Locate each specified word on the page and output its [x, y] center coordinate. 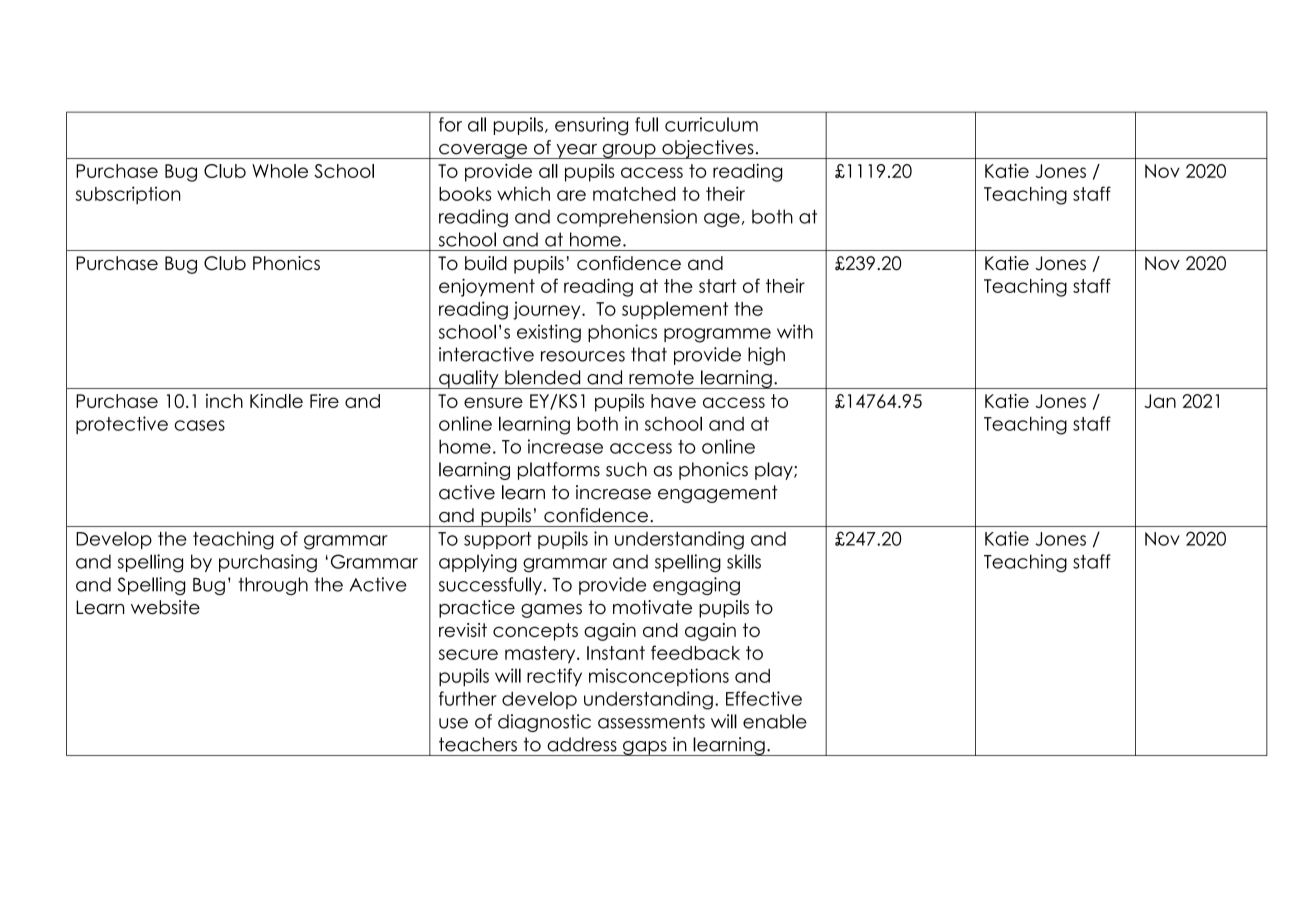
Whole [280, 171]
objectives [708, 149]
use [453, 723]
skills [744, 561]
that [649, 354]
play [775, 471]
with [795, 331]
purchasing [268, 563]
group [629, 151]
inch [224, 401]
